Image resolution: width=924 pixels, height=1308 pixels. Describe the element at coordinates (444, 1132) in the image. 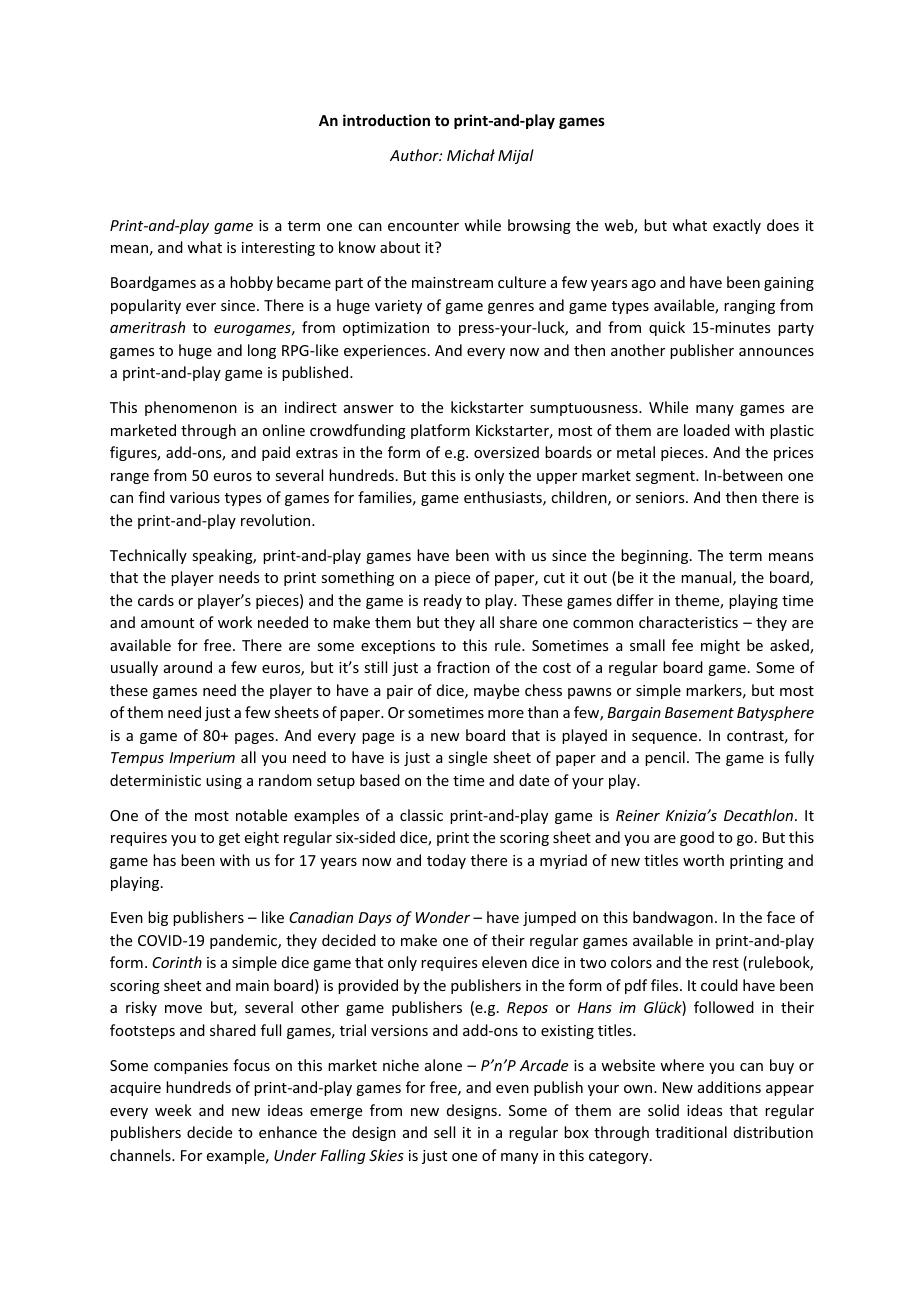

I see `sell` at that location.
